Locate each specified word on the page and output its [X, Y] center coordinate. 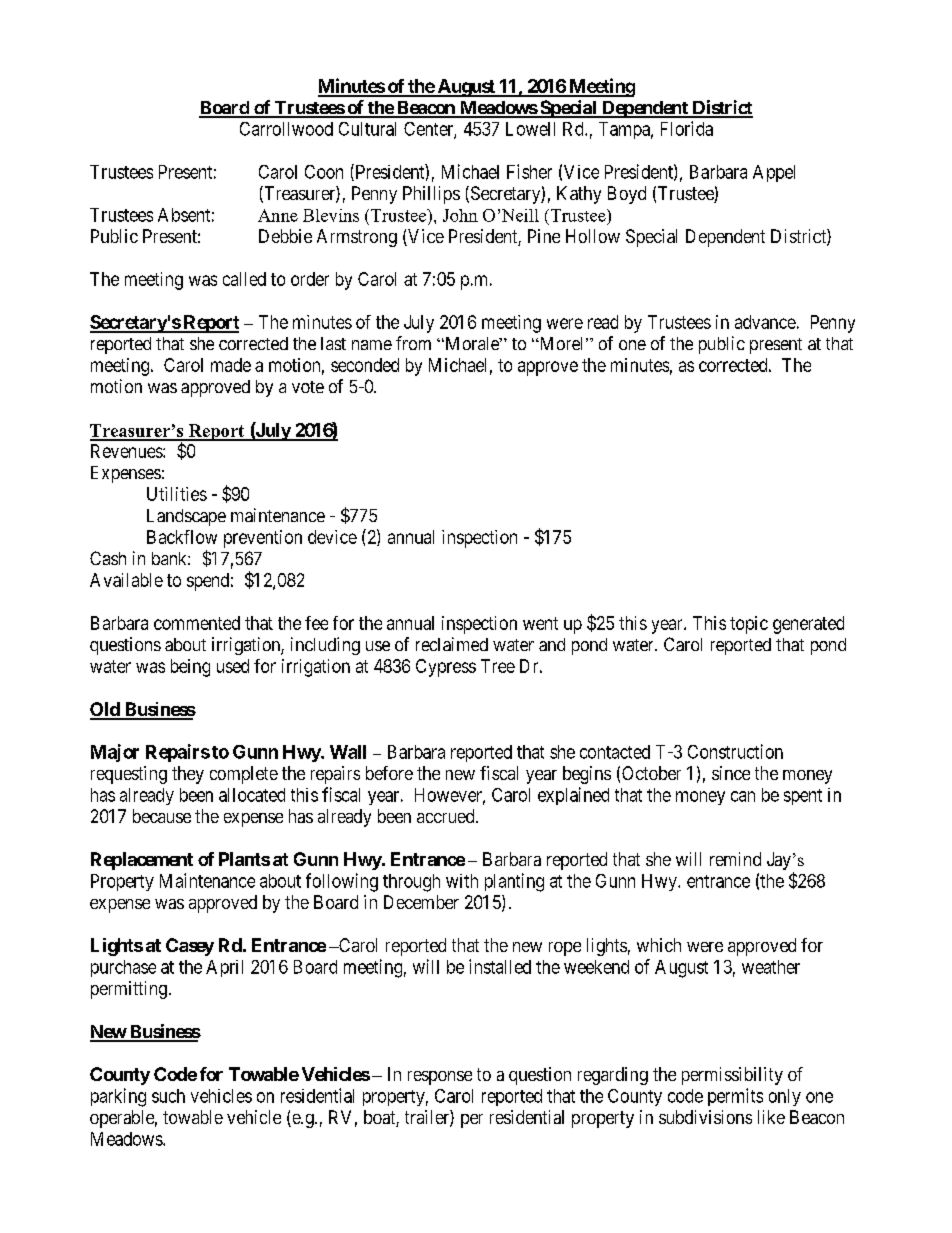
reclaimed [452, 644]
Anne [278, 215]
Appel [774, 173]
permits [735, 1097]
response [440, 1078]
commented [197, 623]
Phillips [431, 195]
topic [749, 625]
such [168, 1096]
